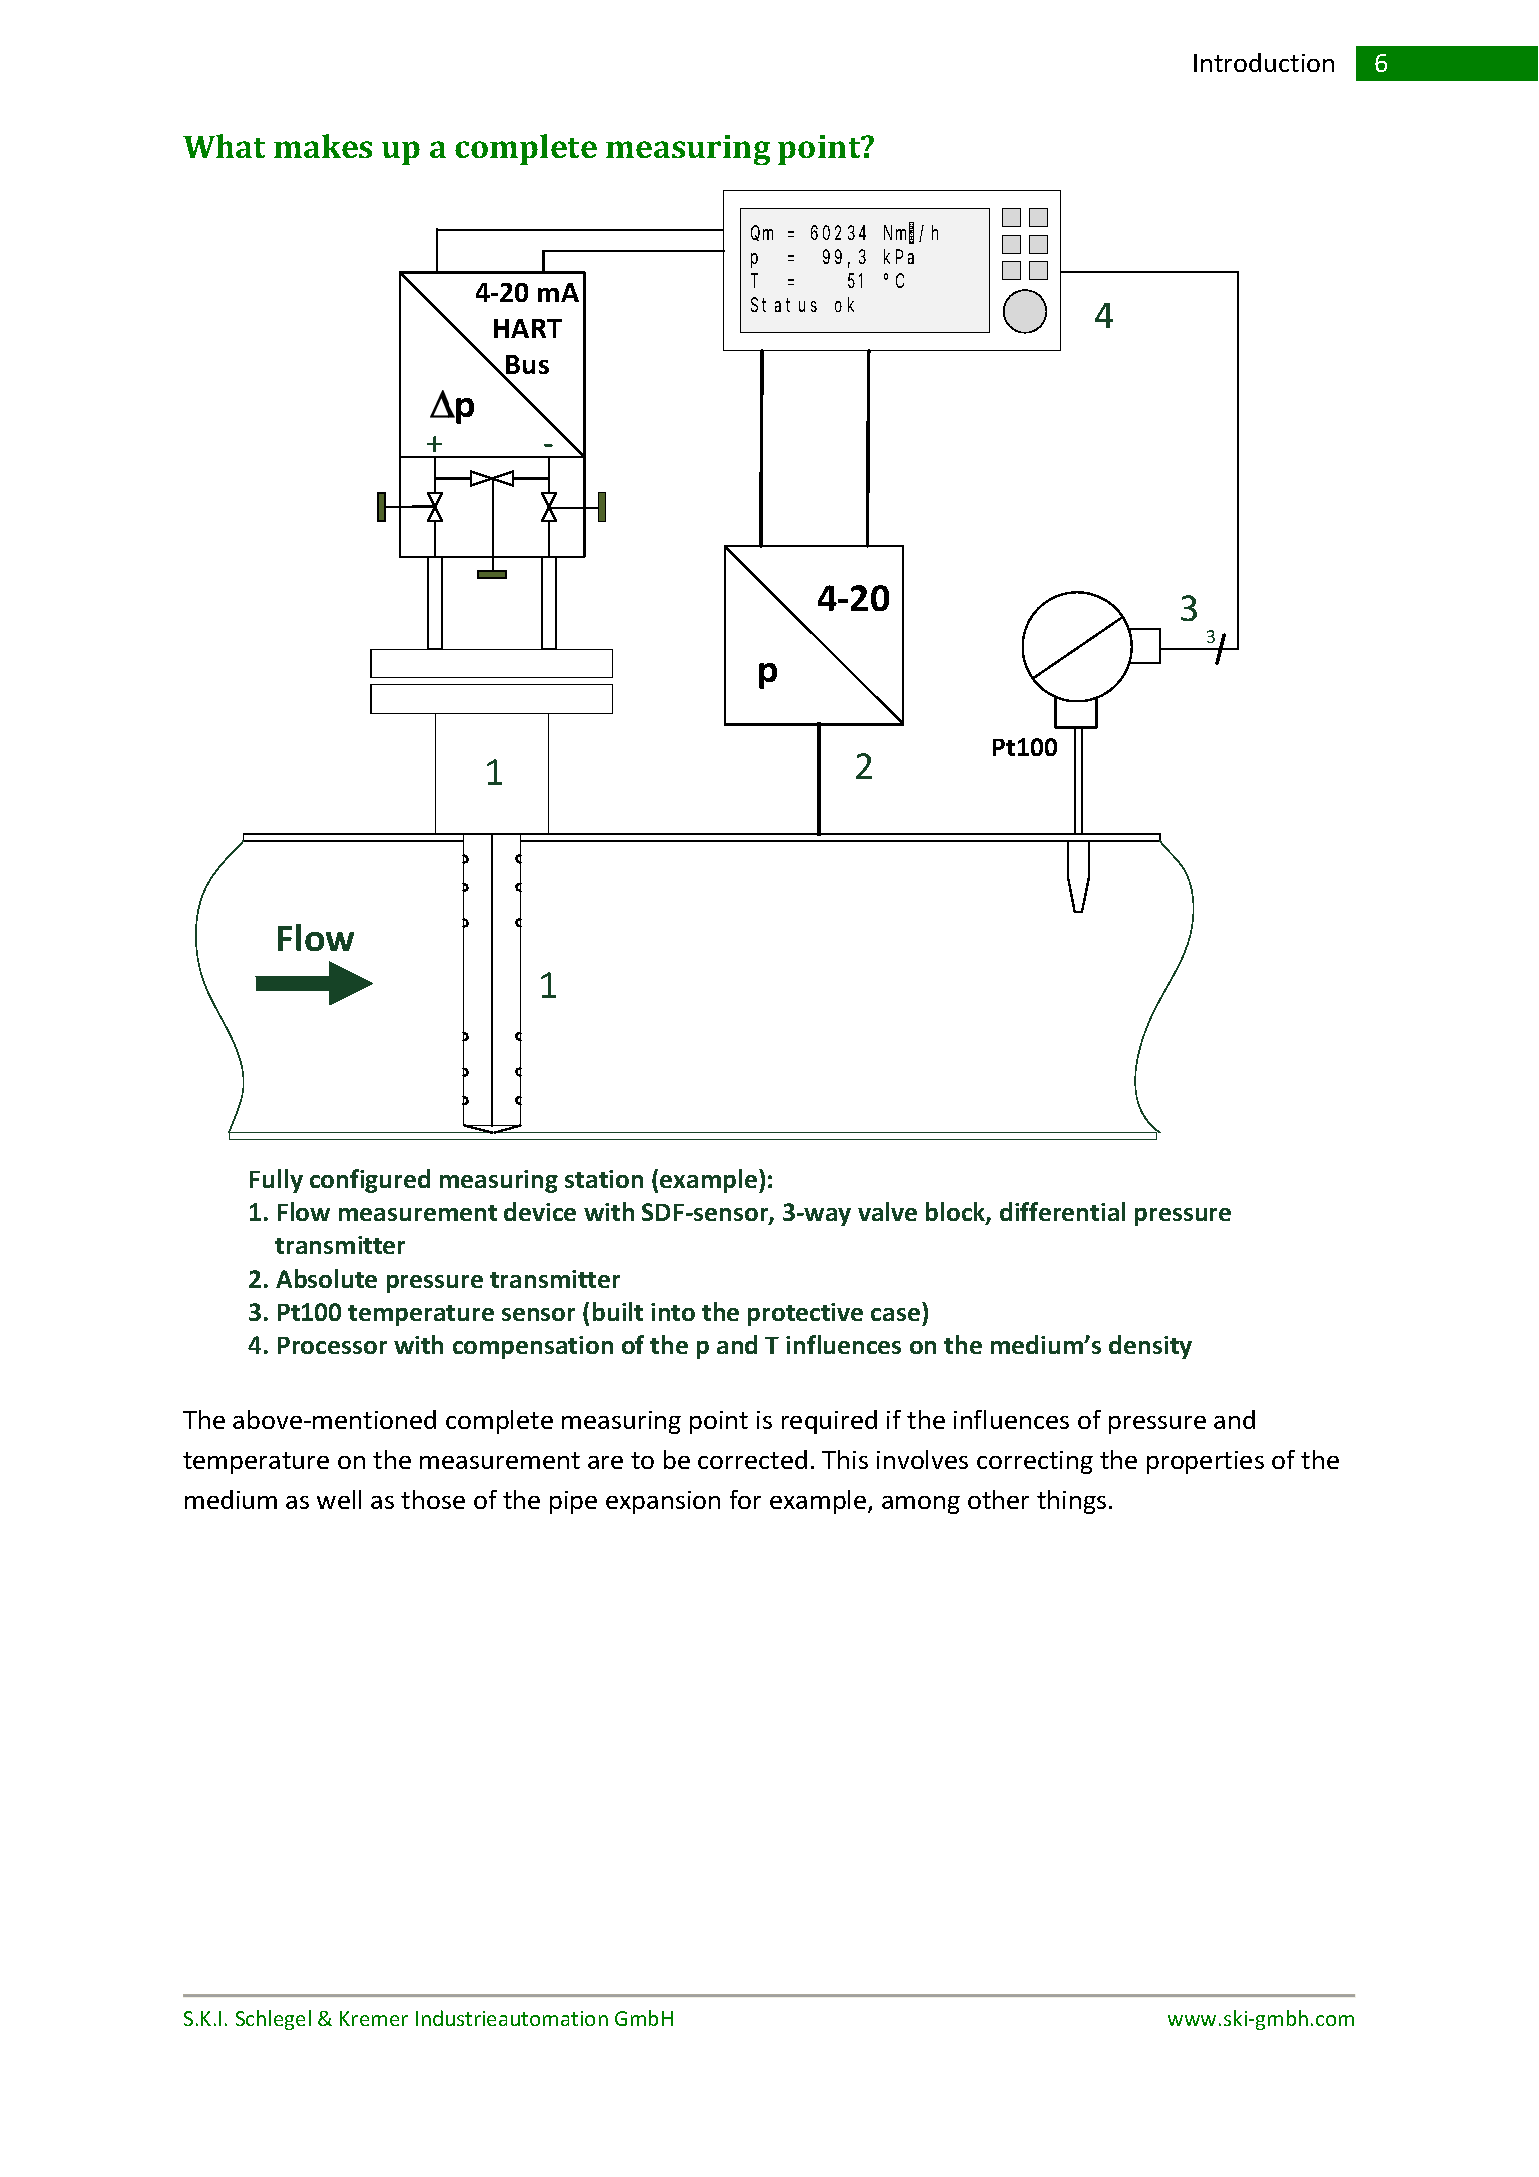 This screenshot has height=2177, width=1539. I want to click on makes, so click(323, 146).
